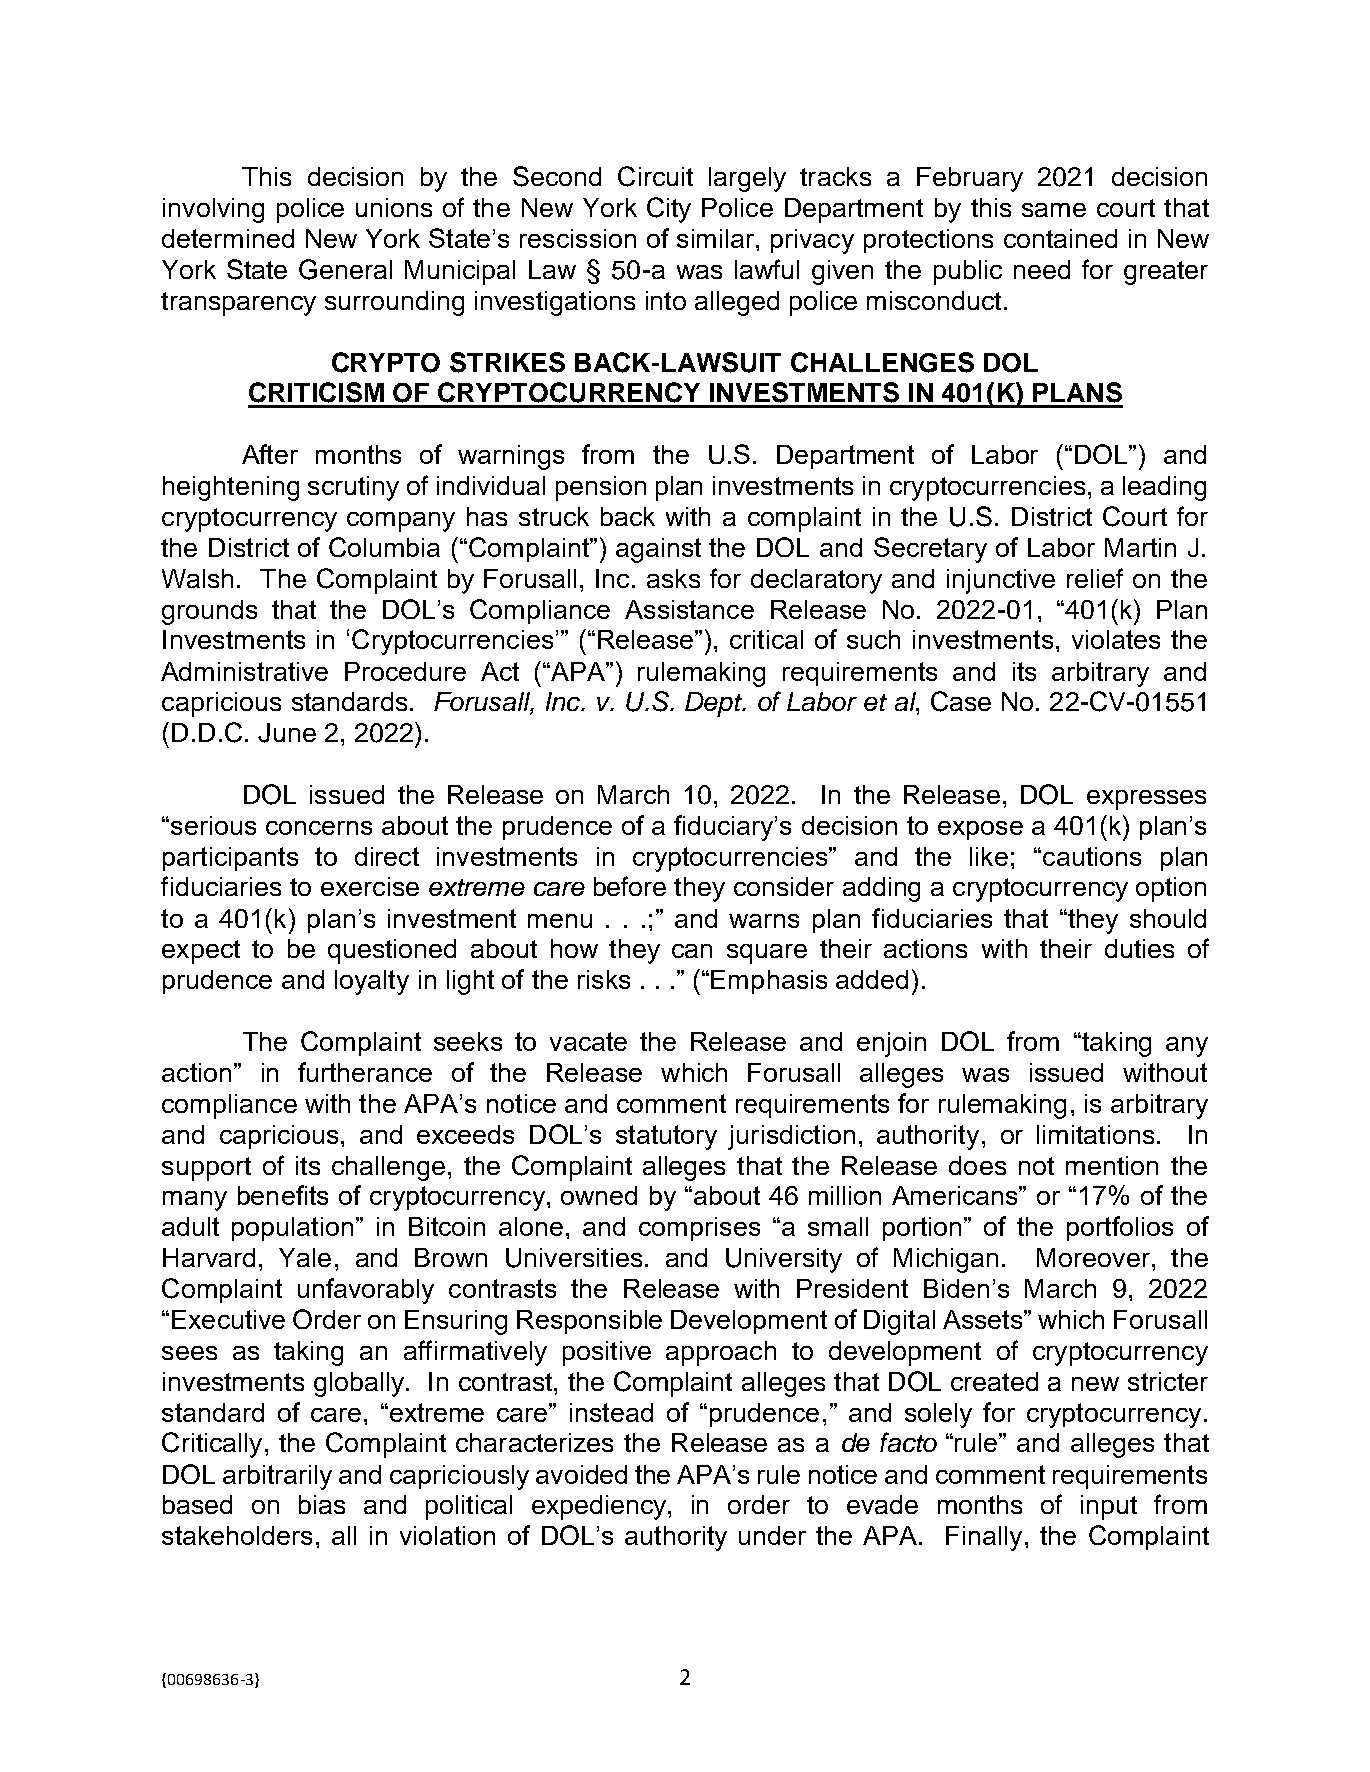  I want to click on bias, so click(322, 1504).
